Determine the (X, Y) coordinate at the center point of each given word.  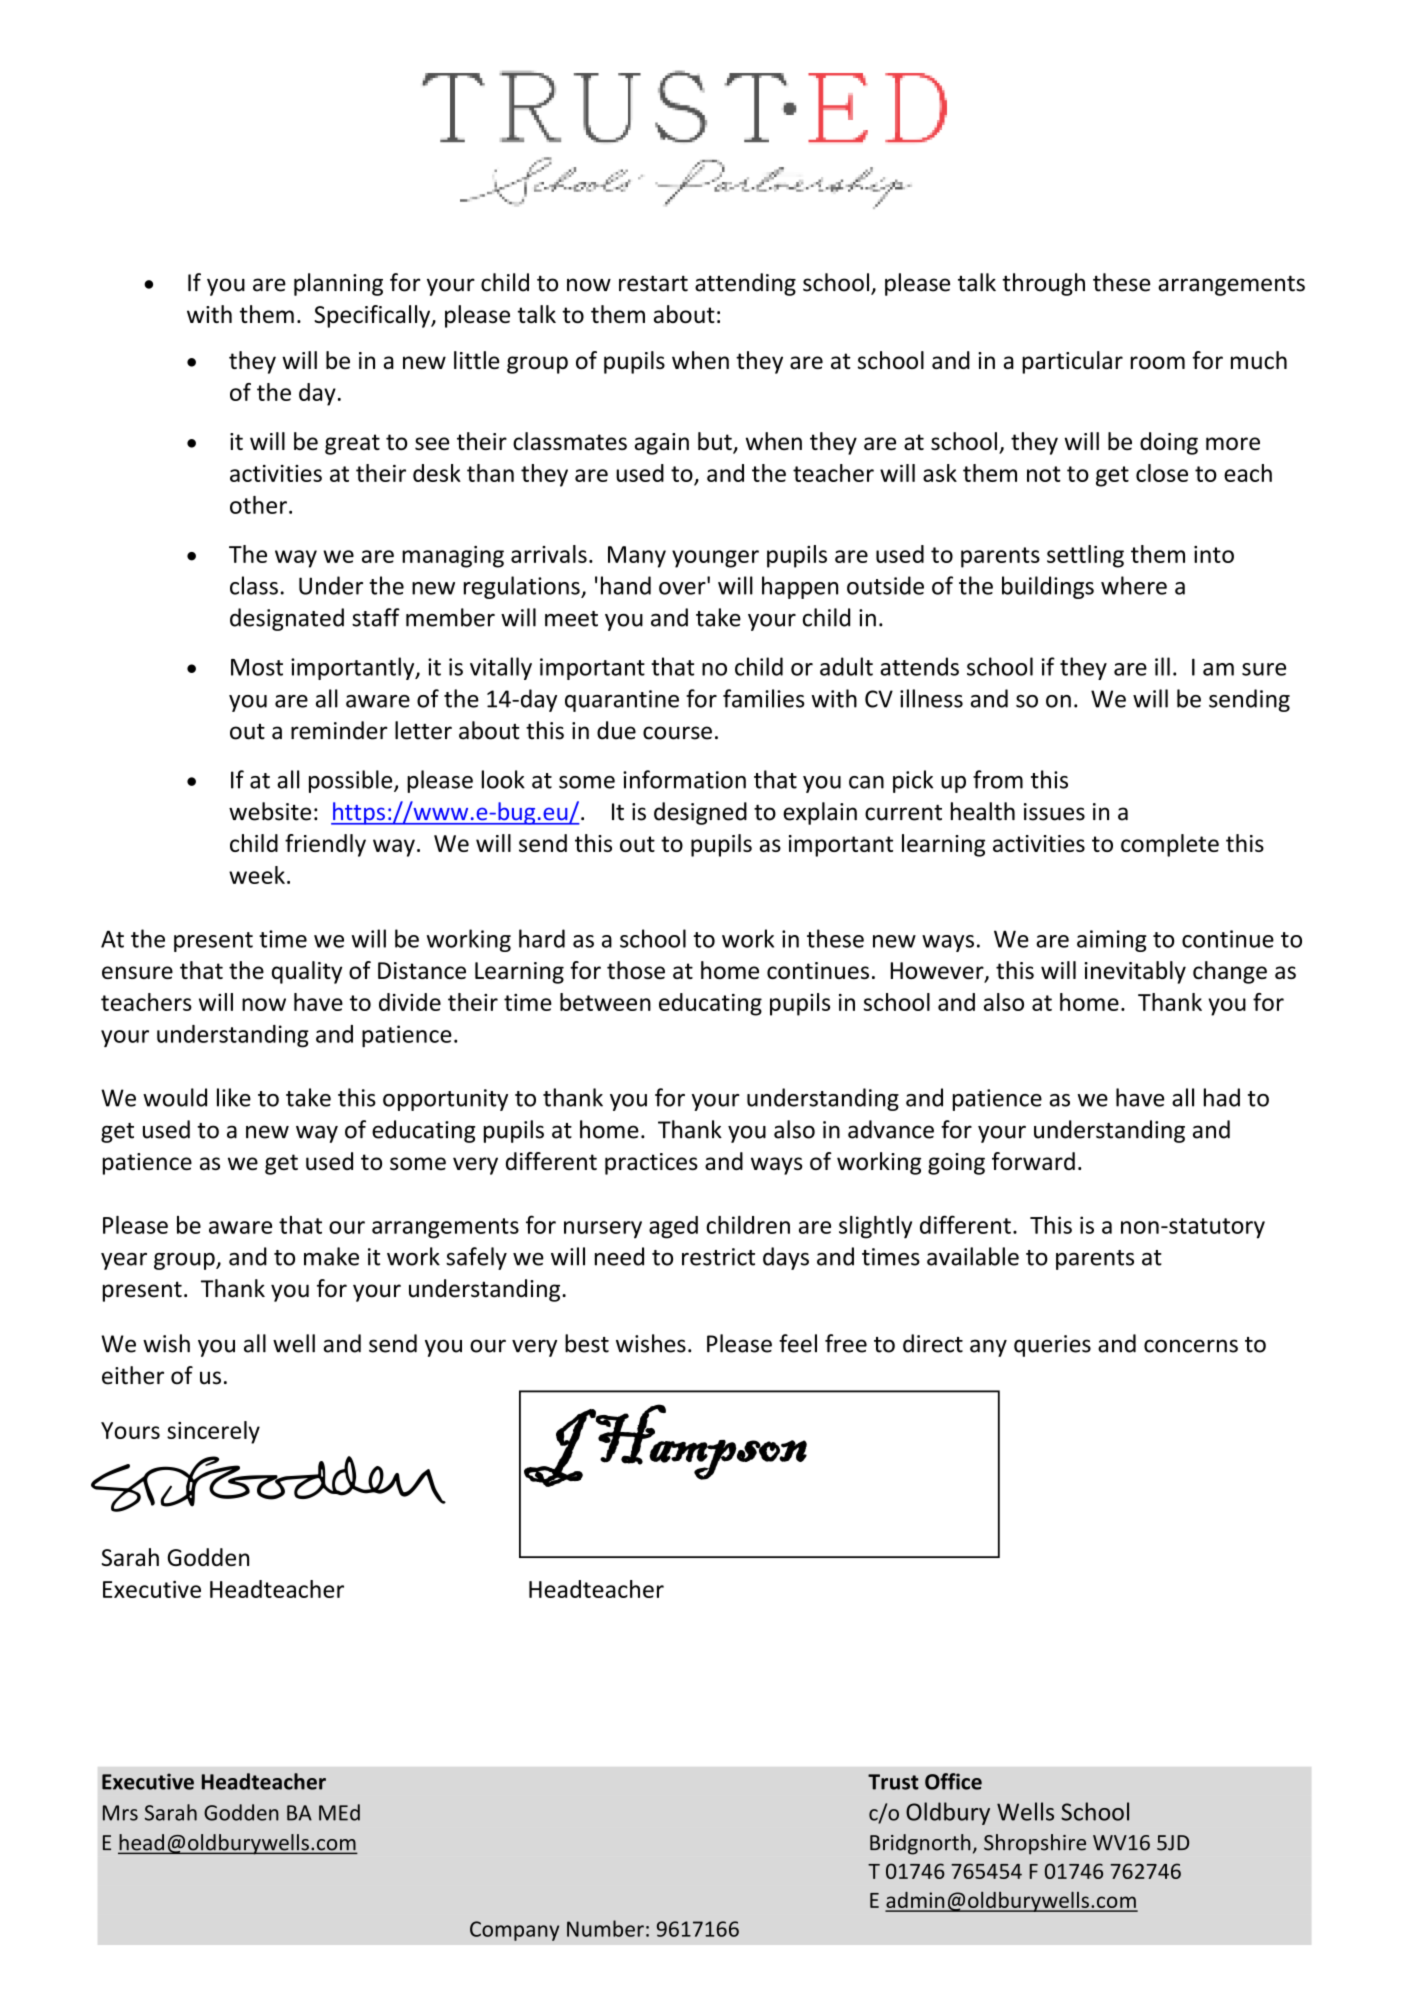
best (587, 1343)
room (1158, 362)
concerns (1191, 1346)
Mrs (120, 1813)
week (257, 875)
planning (338, 284)
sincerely (213, 1432)
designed (700, 813)
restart (653, 283)
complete (1170, 845)
